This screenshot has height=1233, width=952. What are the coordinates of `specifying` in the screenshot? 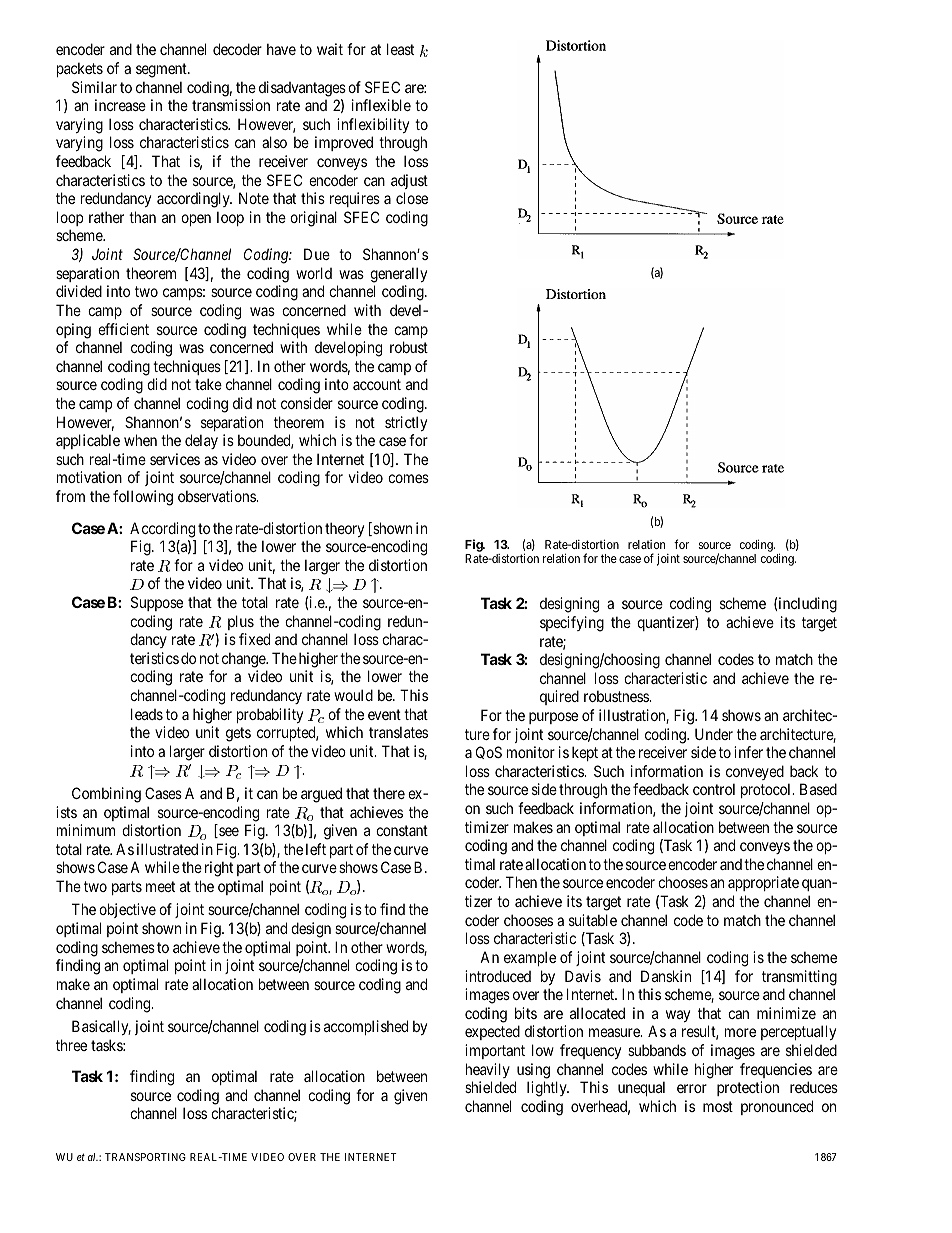 It's located at (572, 624).
